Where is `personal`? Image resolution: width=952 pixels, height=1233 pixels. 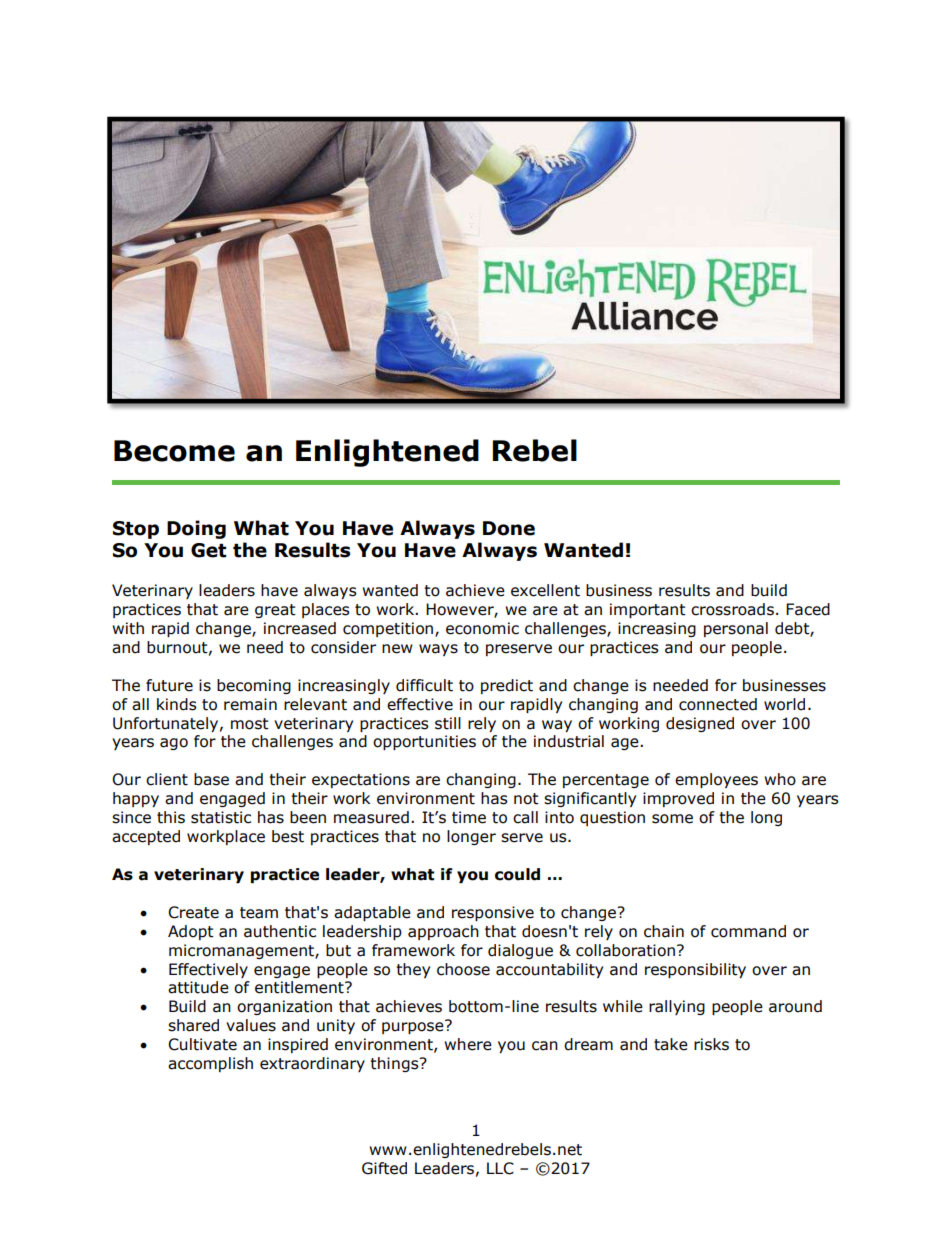
personal is located at coordinates (736, 629).
